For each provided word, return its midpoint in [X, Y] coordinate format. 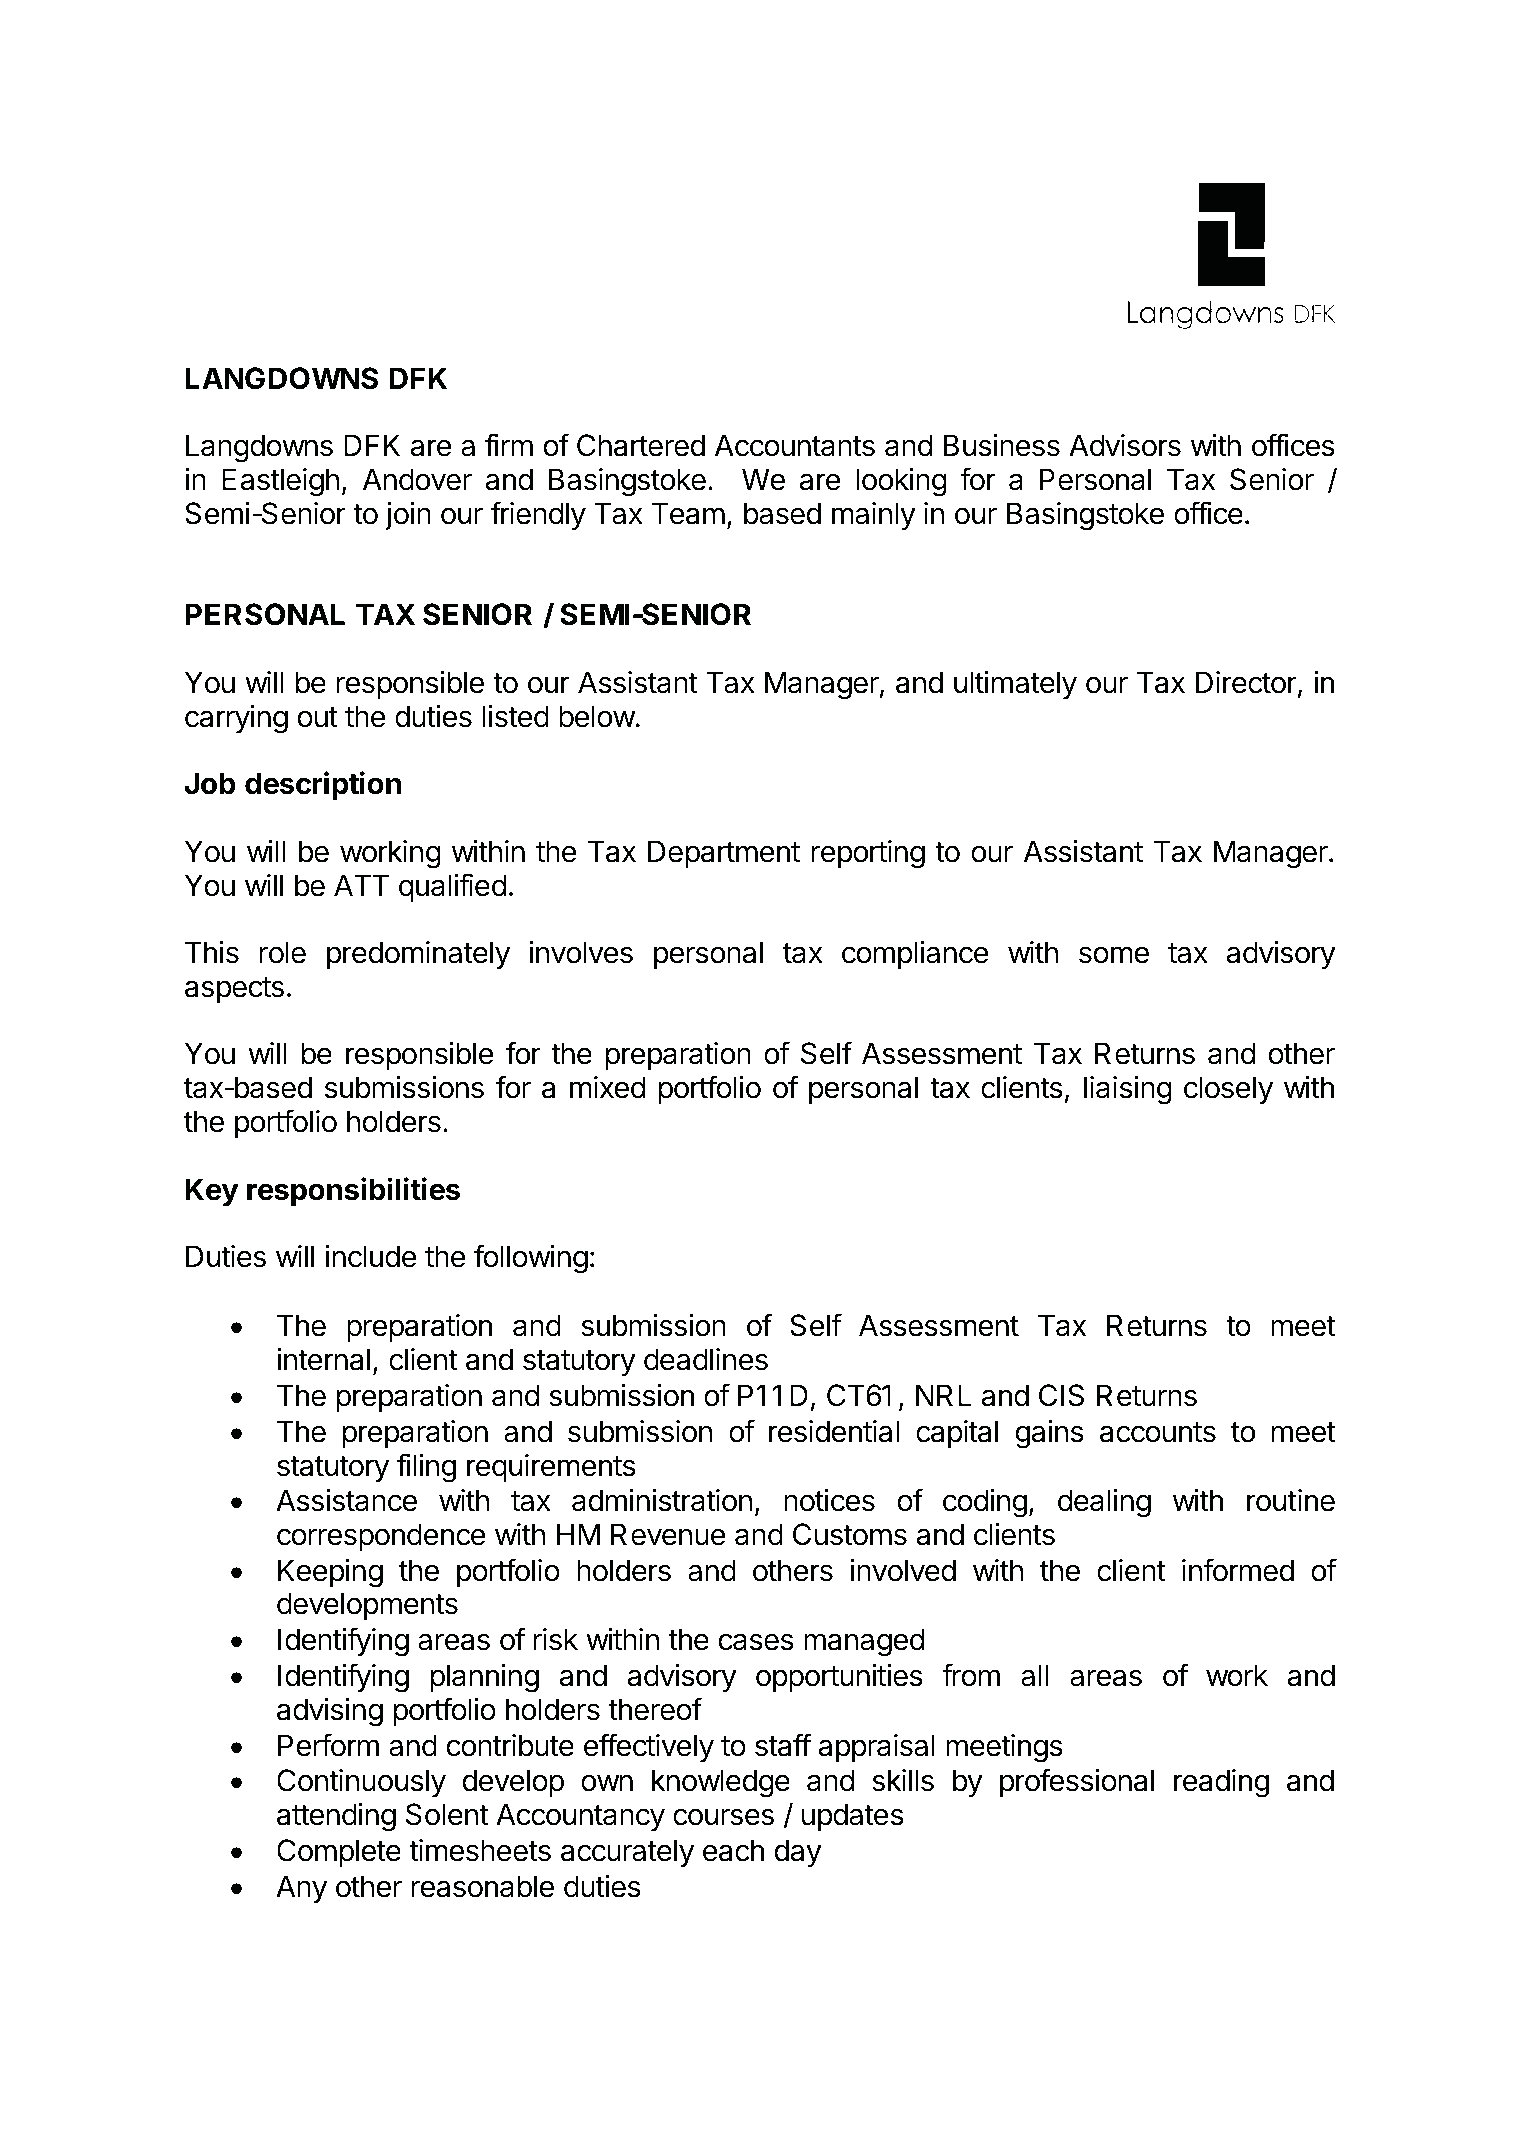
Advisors [1125, 445]
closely [1228, 1090]
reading [1221, 1783]
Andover [417, 479]
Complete [339, 1853]
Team [688, 513]
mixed [608, 1087]
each [733, 1850]
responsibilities [353, 1191]
